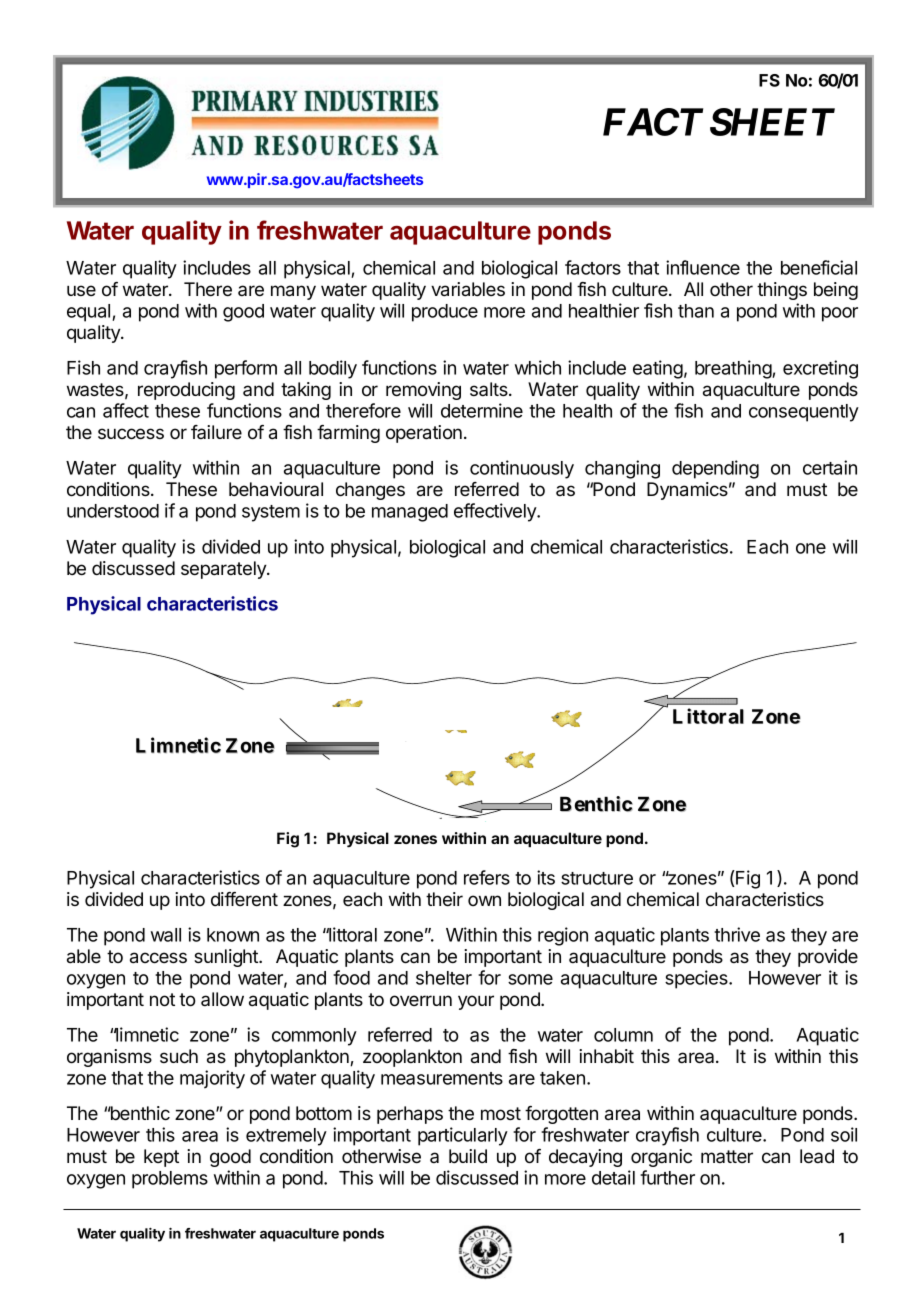 This screenshot has height=1308, width=924. What do you see at coordinates (496, 512) in the screenshot?
I see `effectively` at bounding box center [496, 512].
